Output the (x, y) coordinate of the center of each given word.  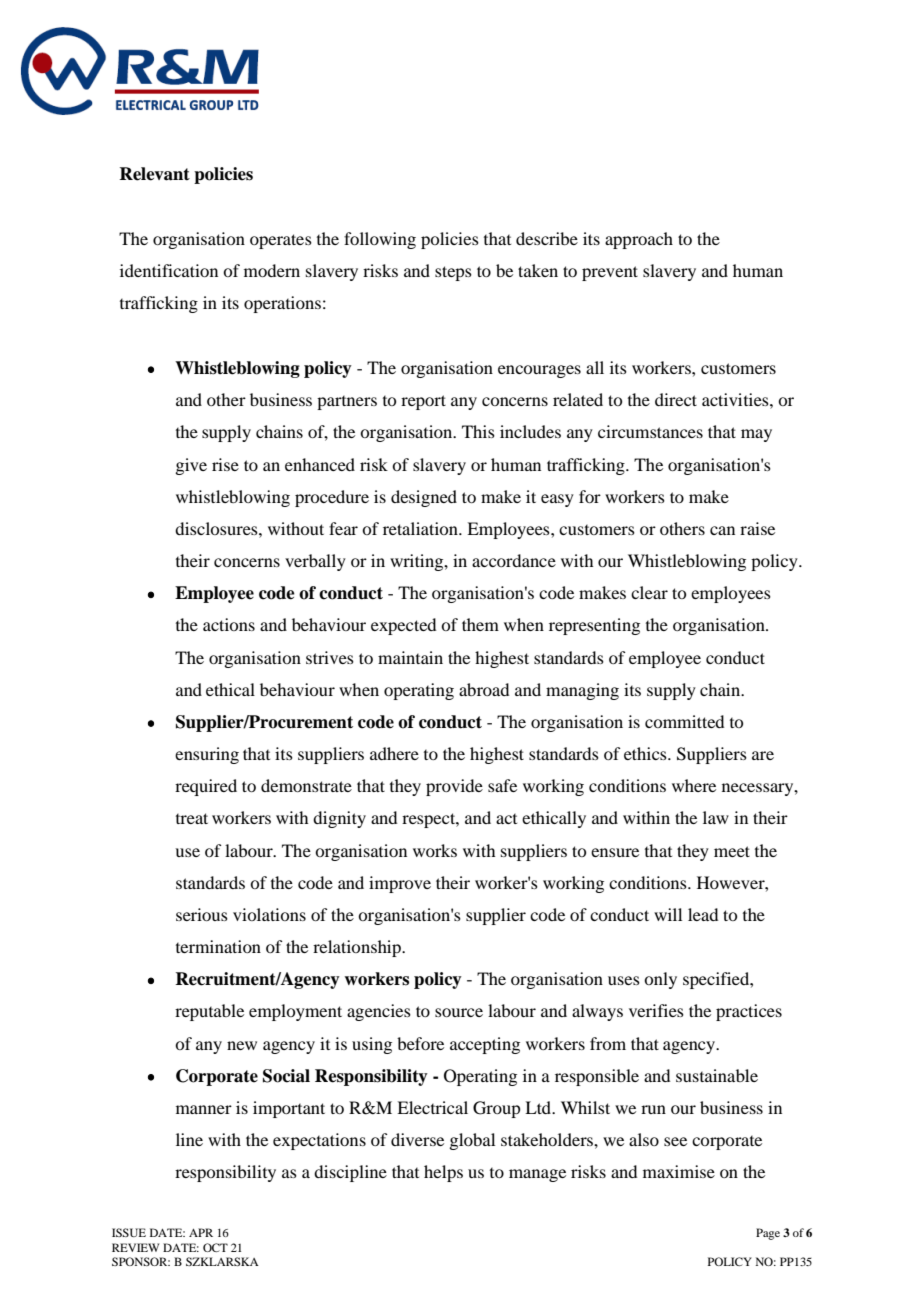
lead (703, 914)
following (380, 240)
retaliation (421, 528)
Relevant (154, 174)
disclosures (217, 528)
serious (202, 914)
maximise (679, 1171)
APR (201, 1232)
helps (443, 1173)
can (722, 530)
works (435, 850)
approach (639, 240)
